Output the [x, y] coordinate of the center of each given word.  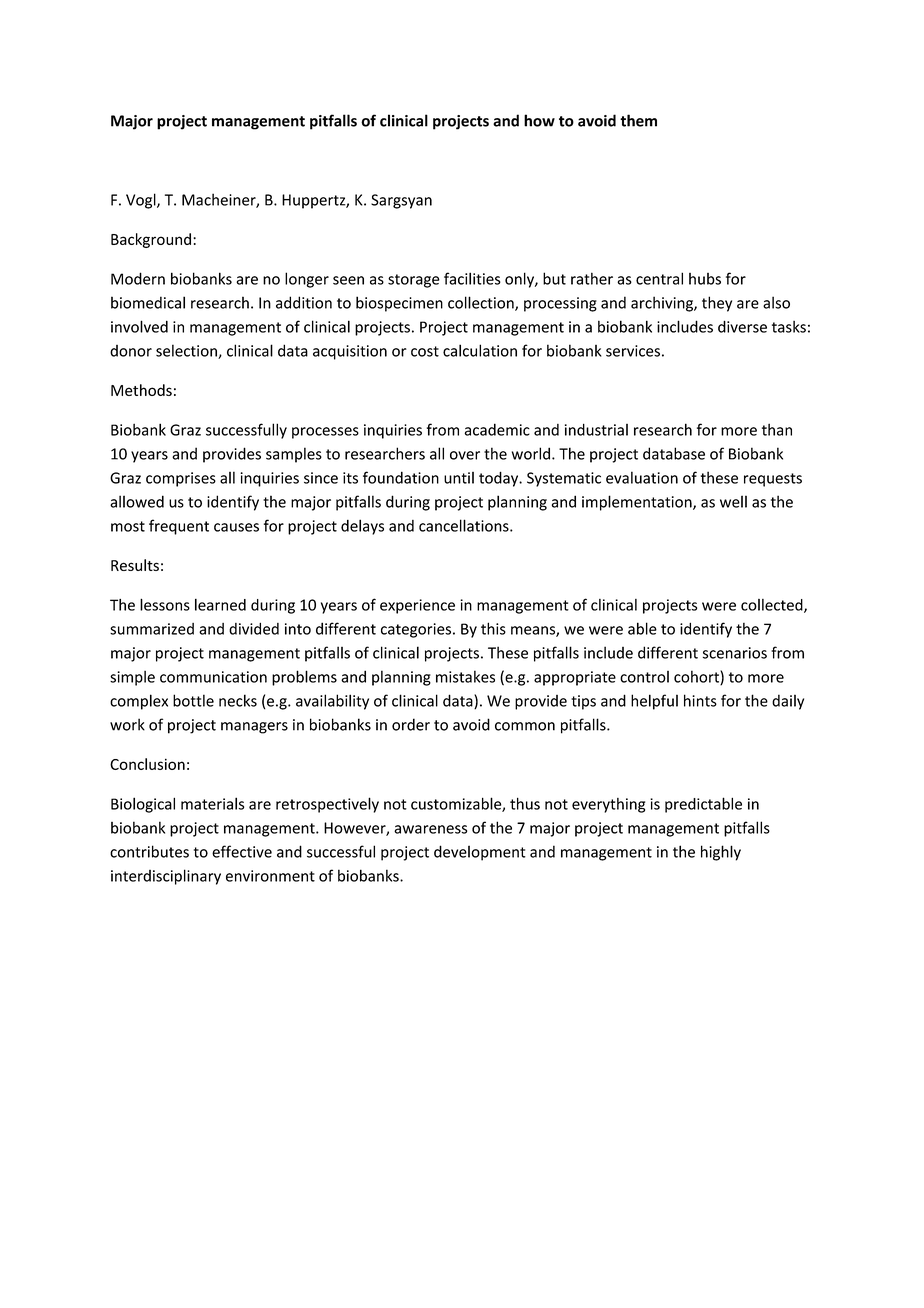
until [459, 478]
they [717, 304]
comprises [181, 479]
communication [213, 677]
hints [700, 700]
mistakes [465, 676]
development [480, 853]
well [733, 501]
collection [482, 303]
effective [242, 851]
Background [151, 240]
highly [721, 853]
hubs [705, 279]
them [638, 120]
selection [187, 351]
